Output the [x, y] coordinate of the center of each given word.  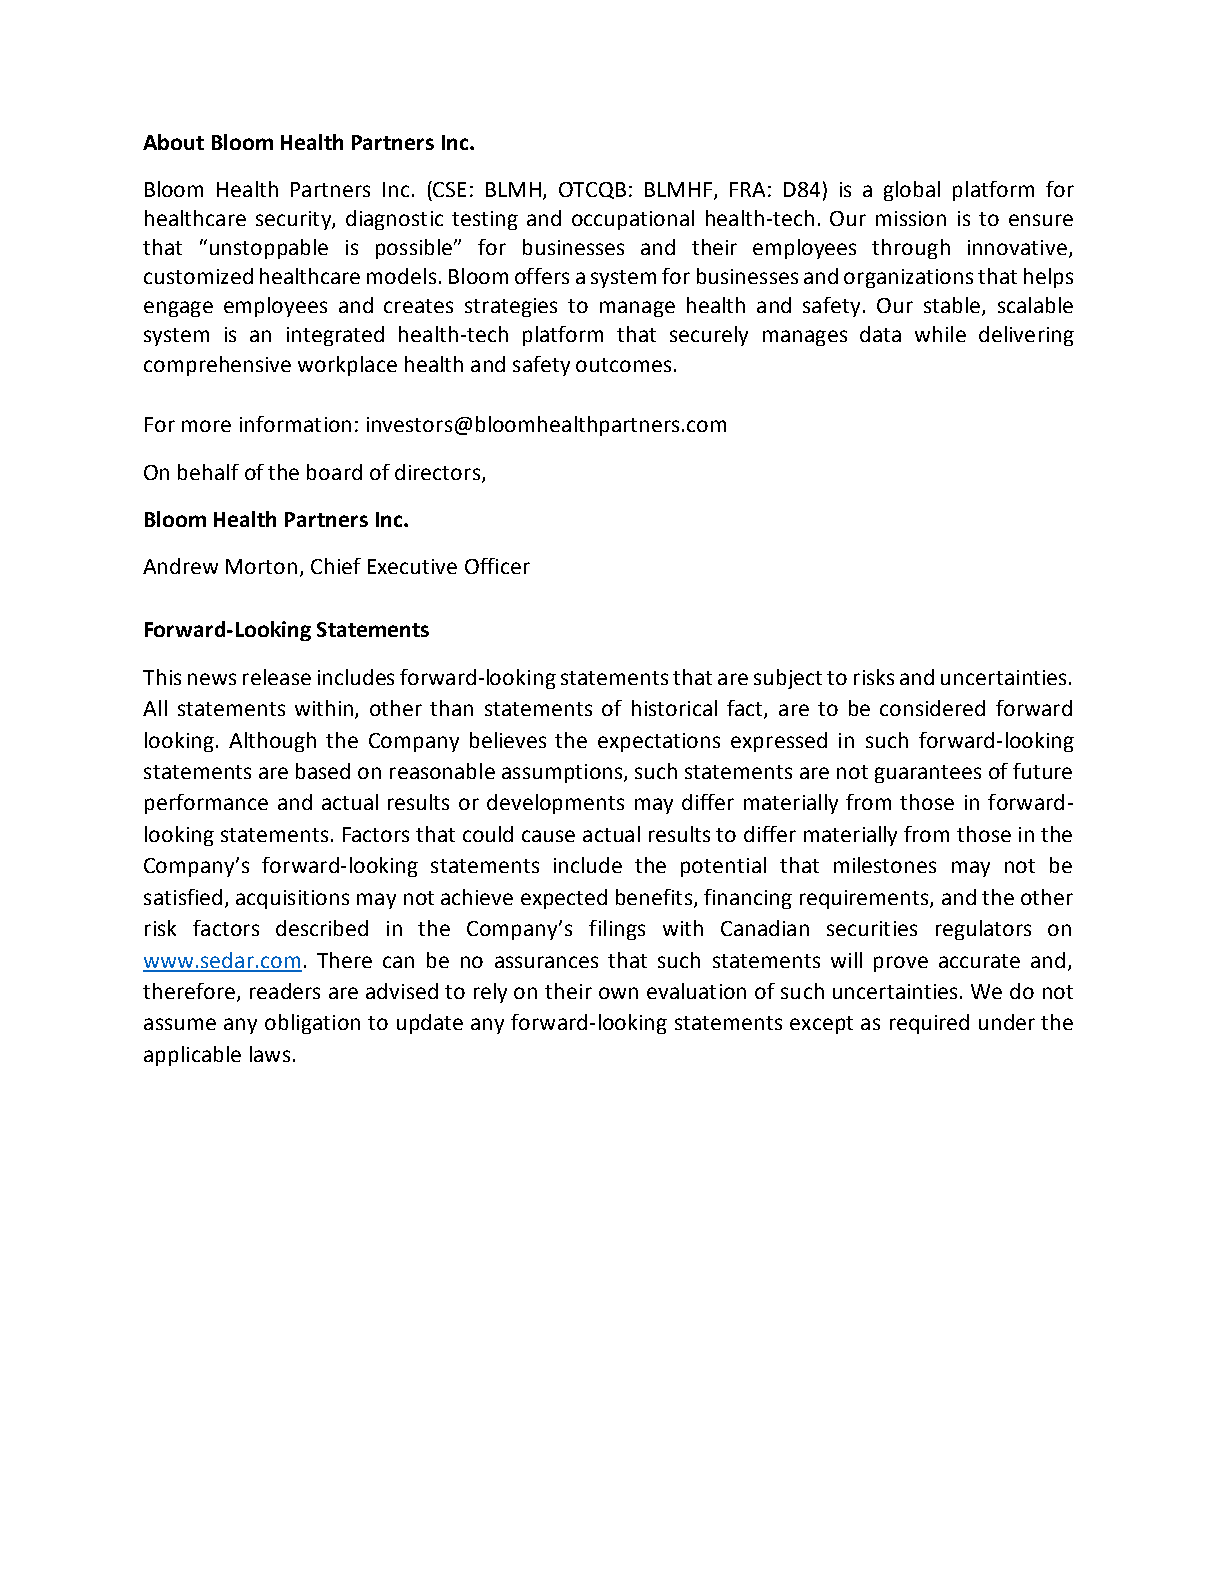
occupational [633, 220]
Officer [497, 566]
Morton [261, 566]
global [912, 191]
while [940, 334]
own [618, 993]
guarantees [928, 774]
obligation [312, 1024]
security [294, 220]
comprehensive [217, 366]
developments [555, 804]
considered [932, 708]
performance [206, 804]
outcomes [623, 365]
